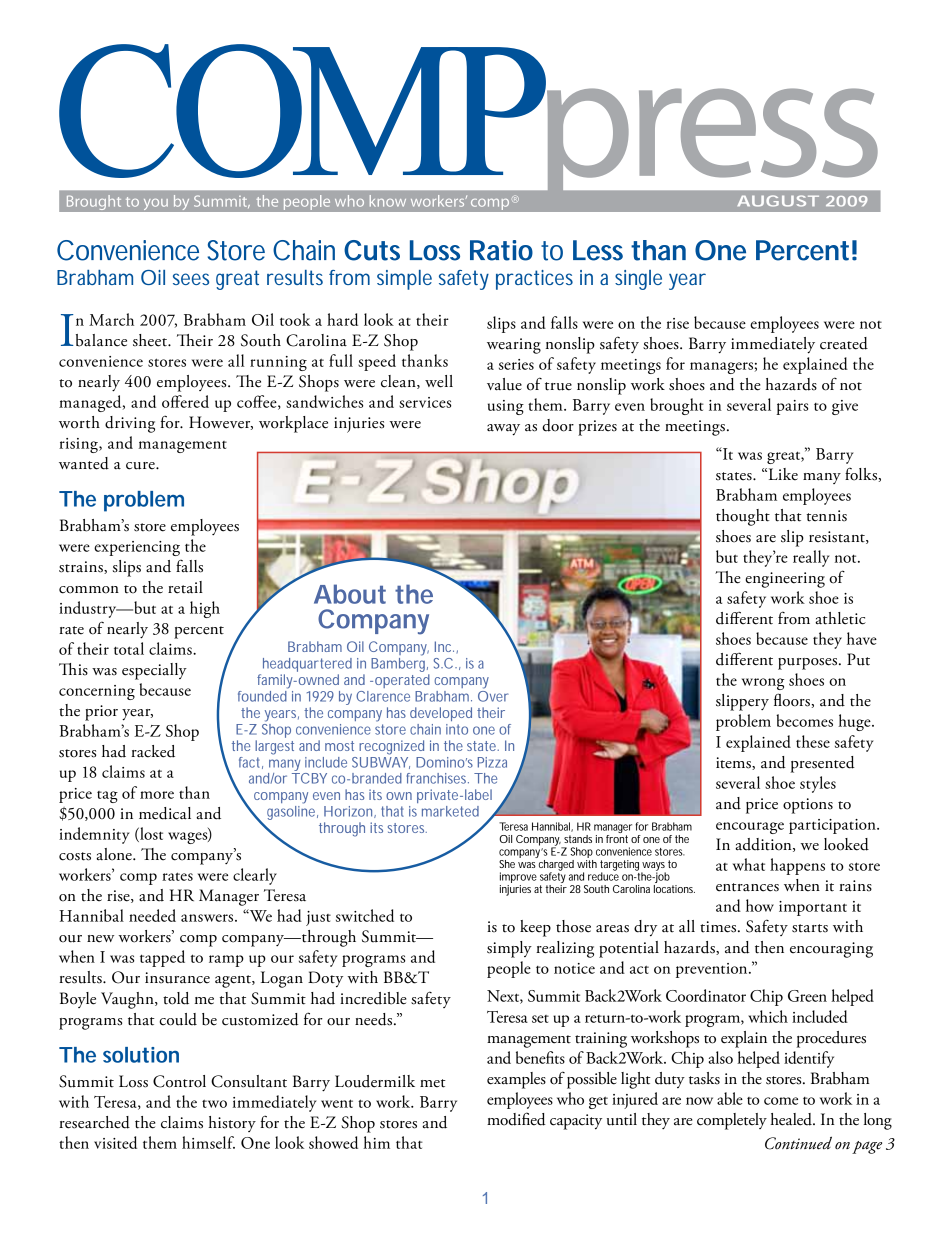  Describe the element at coordinates (214, 1104) in the screenshot. I see `two` at that location.
